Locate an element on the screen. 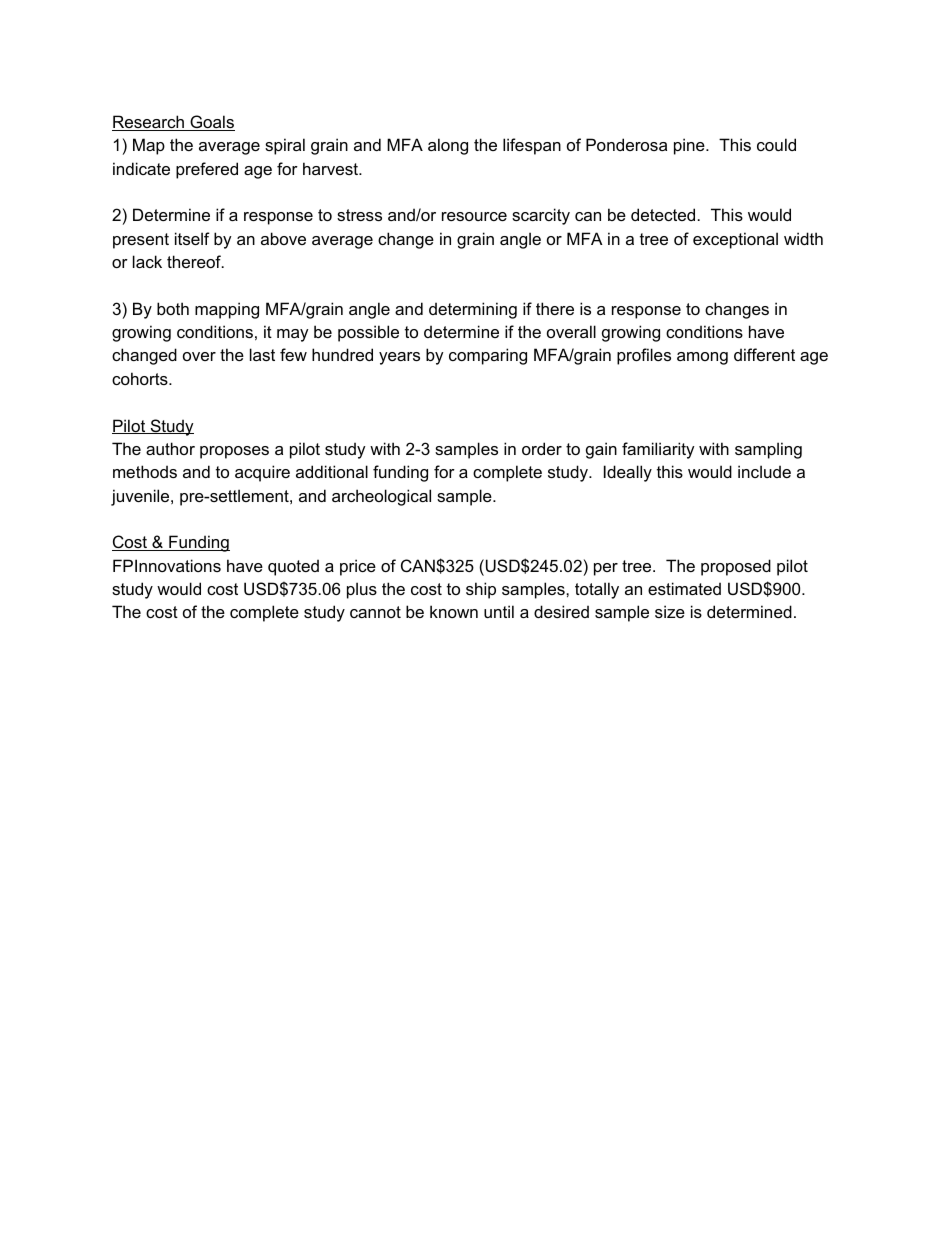  quoted is located at coordinates (293, 567).
